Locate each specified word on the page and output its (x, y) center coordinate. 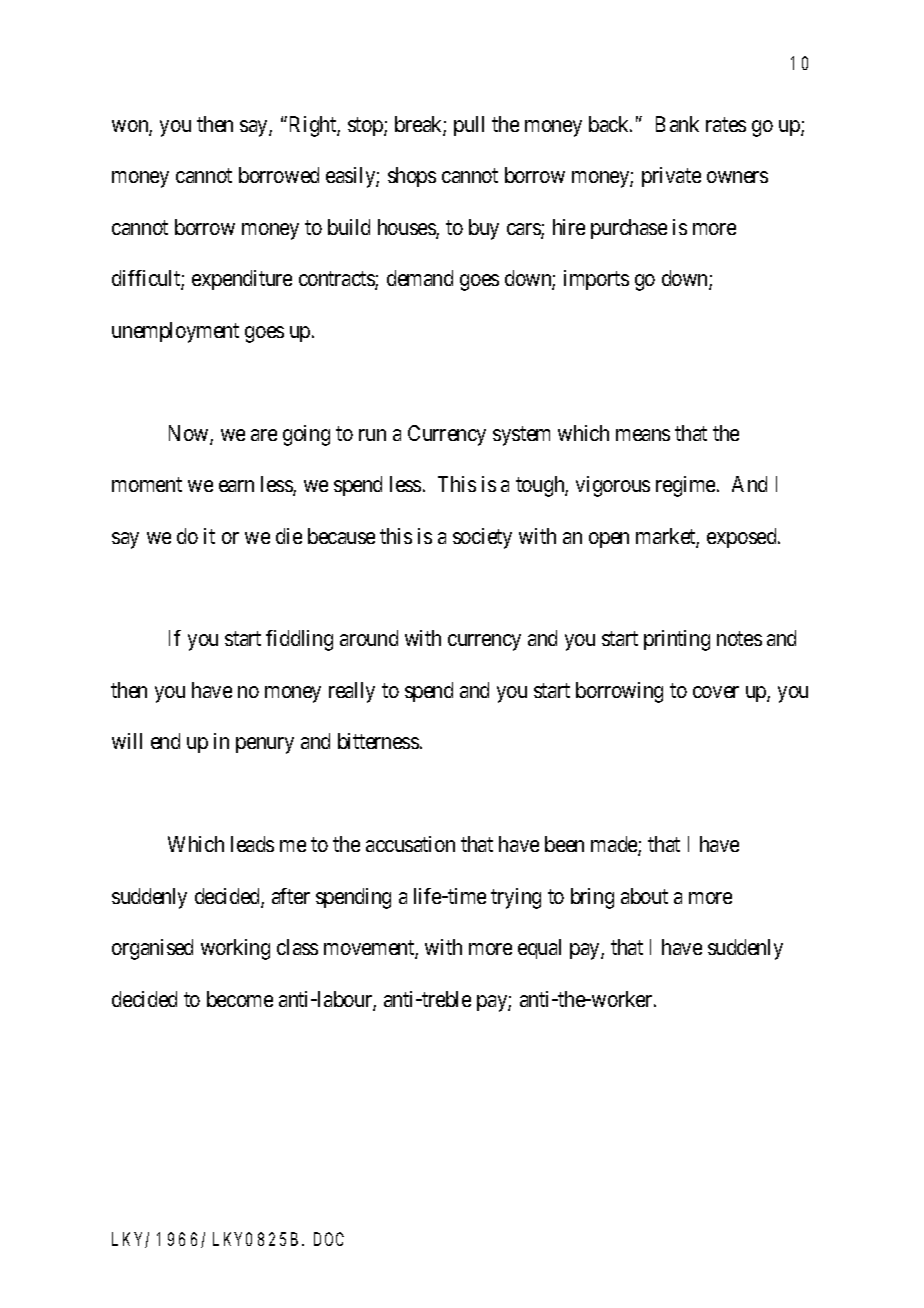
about (644, 896)
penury (265, 745)
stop (366, 126)
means (643, 435)
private (671, 177)
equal (539, 949)
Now (190, 434)
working (235, 949)
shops (412, 177)
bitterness (378, 741)
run (372, 435)
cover (716, 692)
